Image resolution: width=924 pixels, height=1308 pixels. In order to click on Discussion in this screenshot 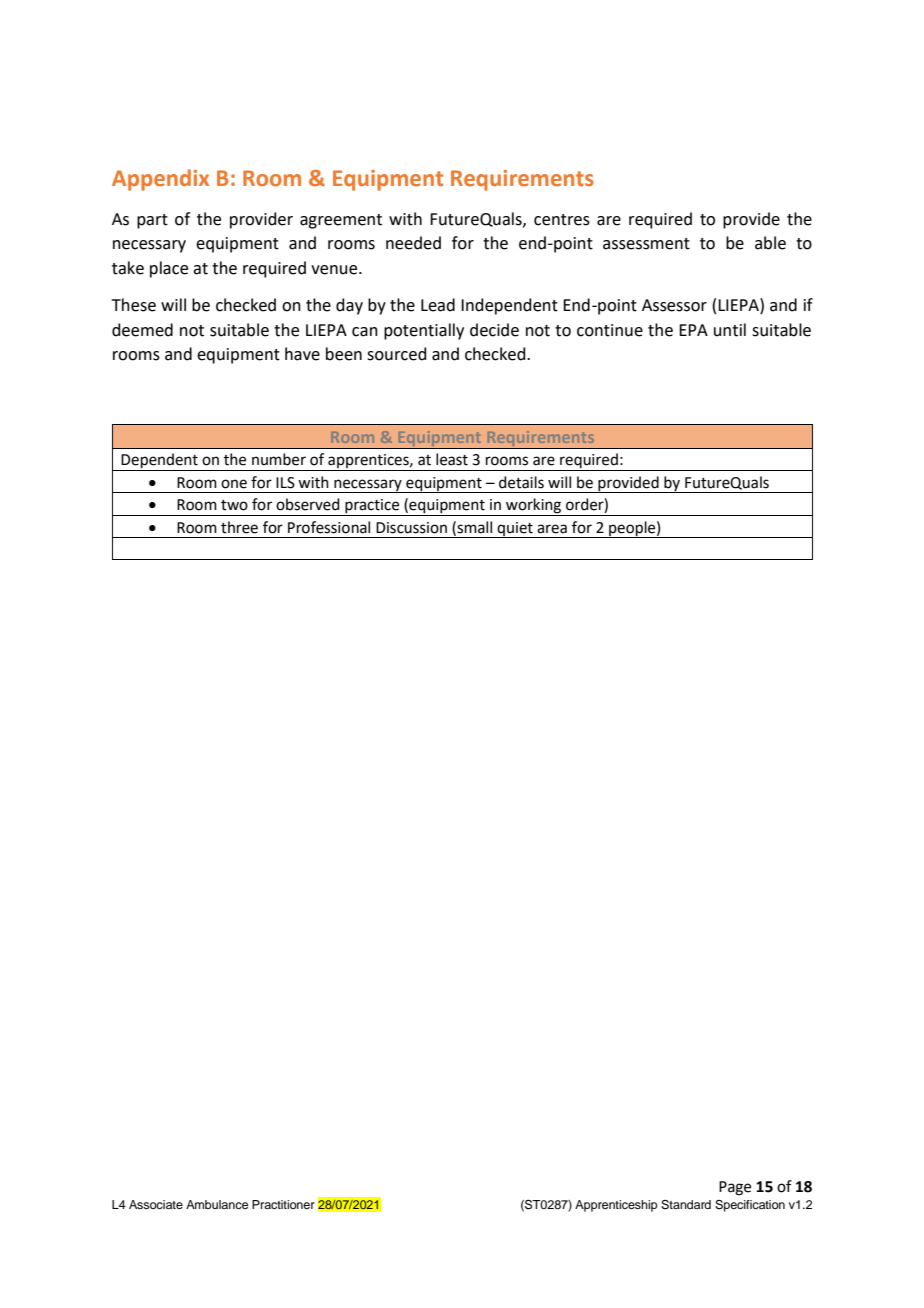, I will do `click(411, 528)`.
